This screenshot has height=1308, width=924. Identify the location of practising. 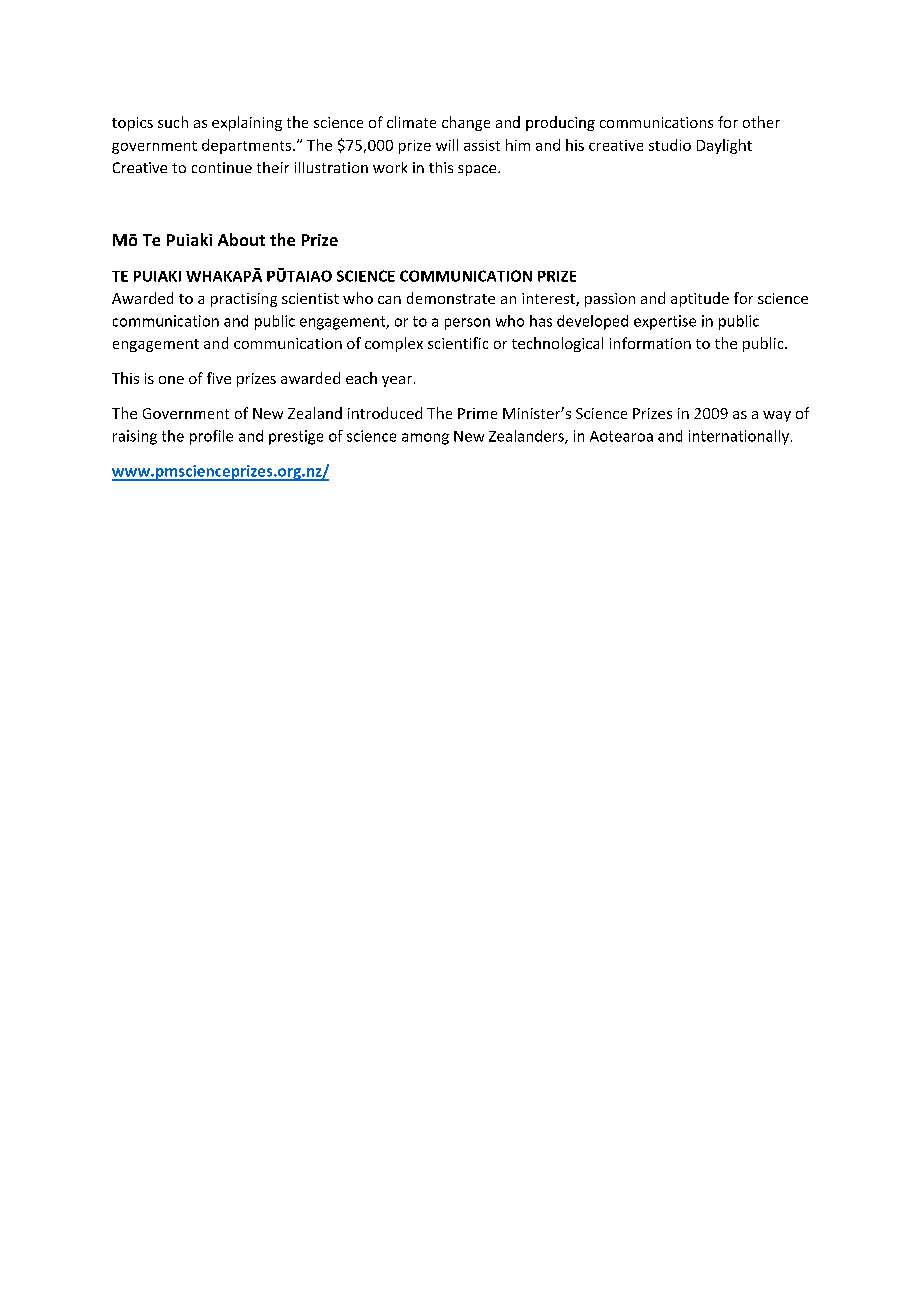
(244, 300).
